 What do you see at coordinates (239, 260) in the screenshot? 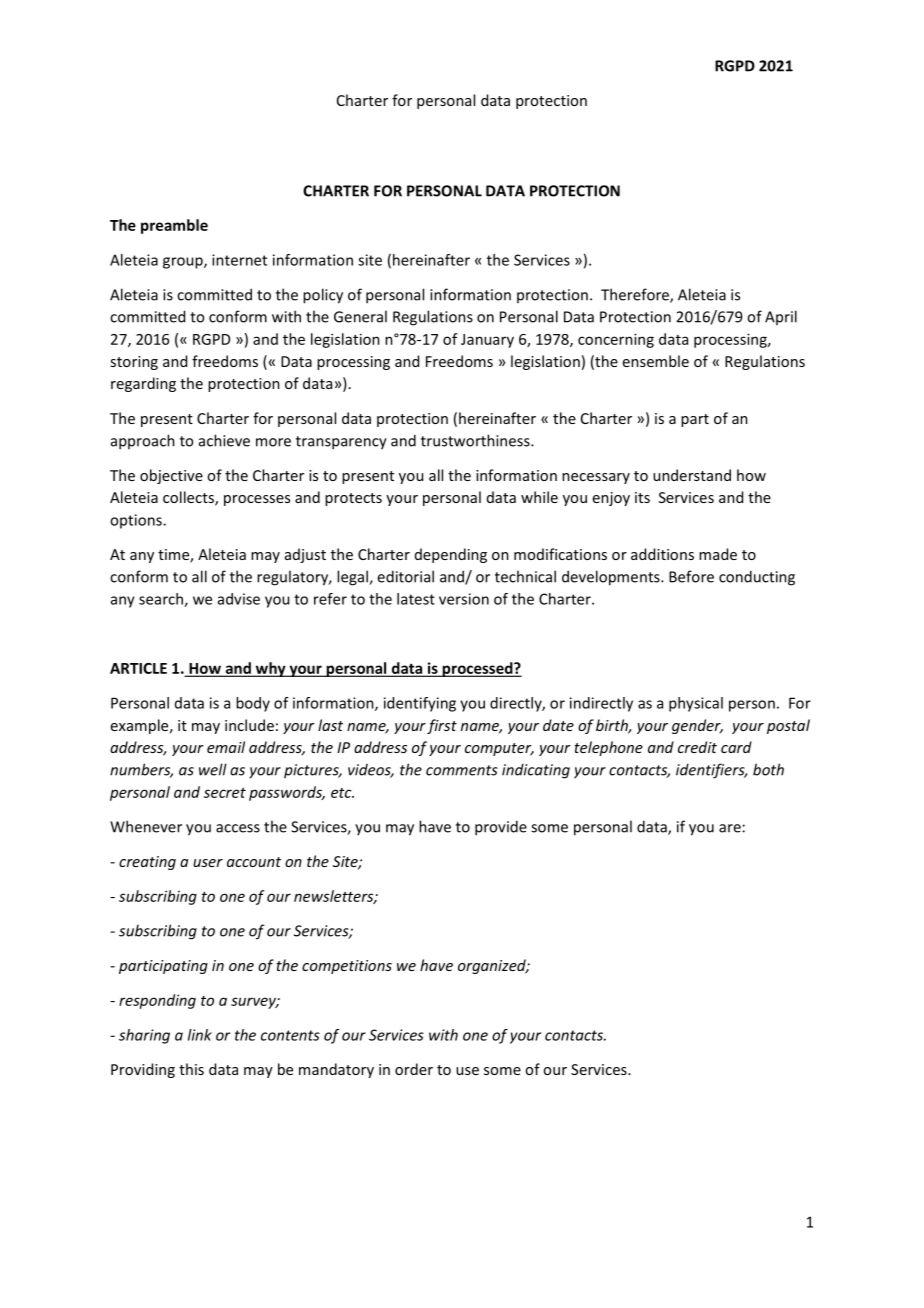
I see `internet` at bounding box center [239, 260].
